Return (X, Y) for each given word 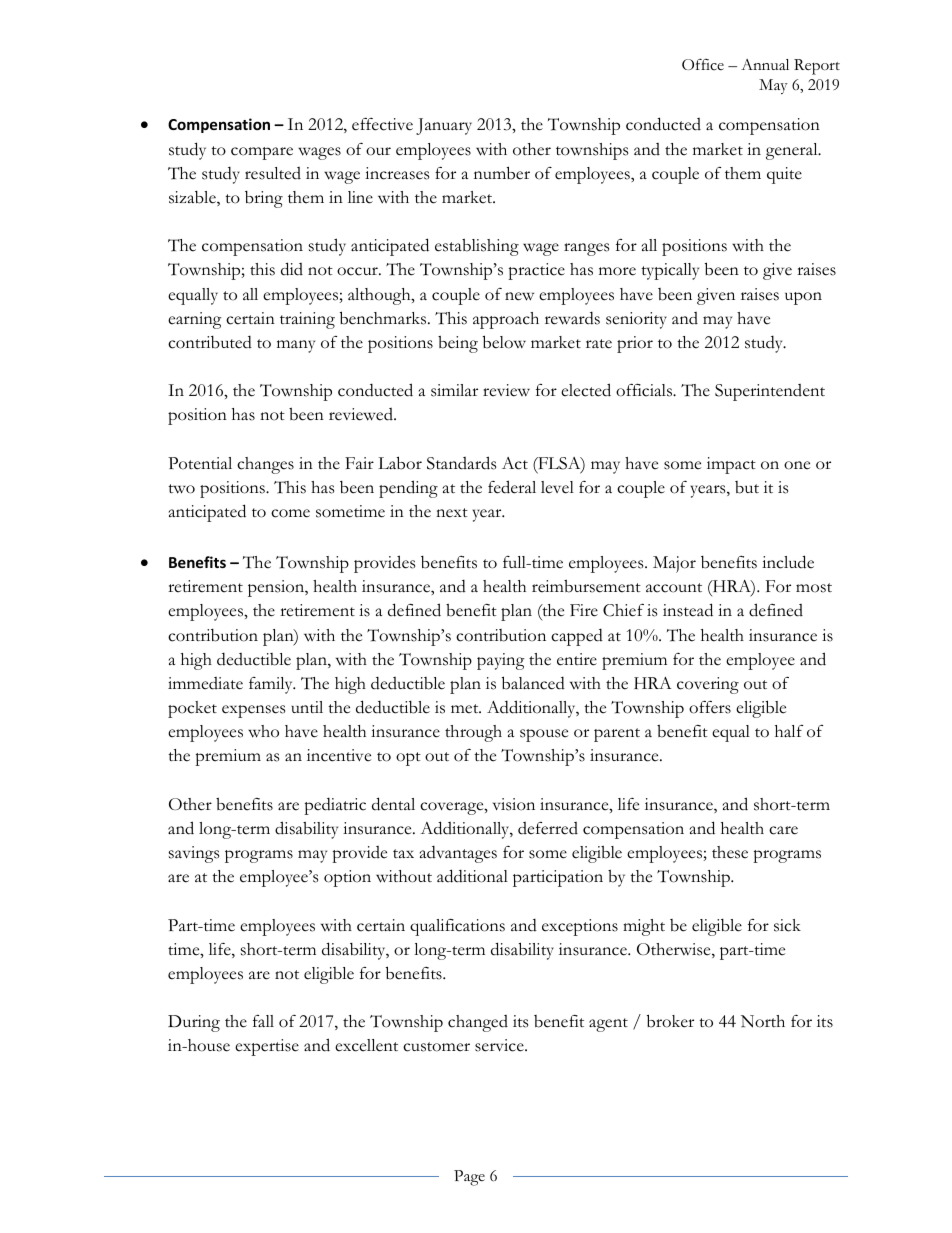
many (296, 346)
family (272, 685)
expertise (267, 1047)
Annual (765, 64)
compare (262, 153)
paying (501, 661)
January (444, 126)
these (730, 852)
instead (688, 610)
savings (194, 854)
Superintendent (770, 392)
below (504, 342)
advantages (458, 854)
